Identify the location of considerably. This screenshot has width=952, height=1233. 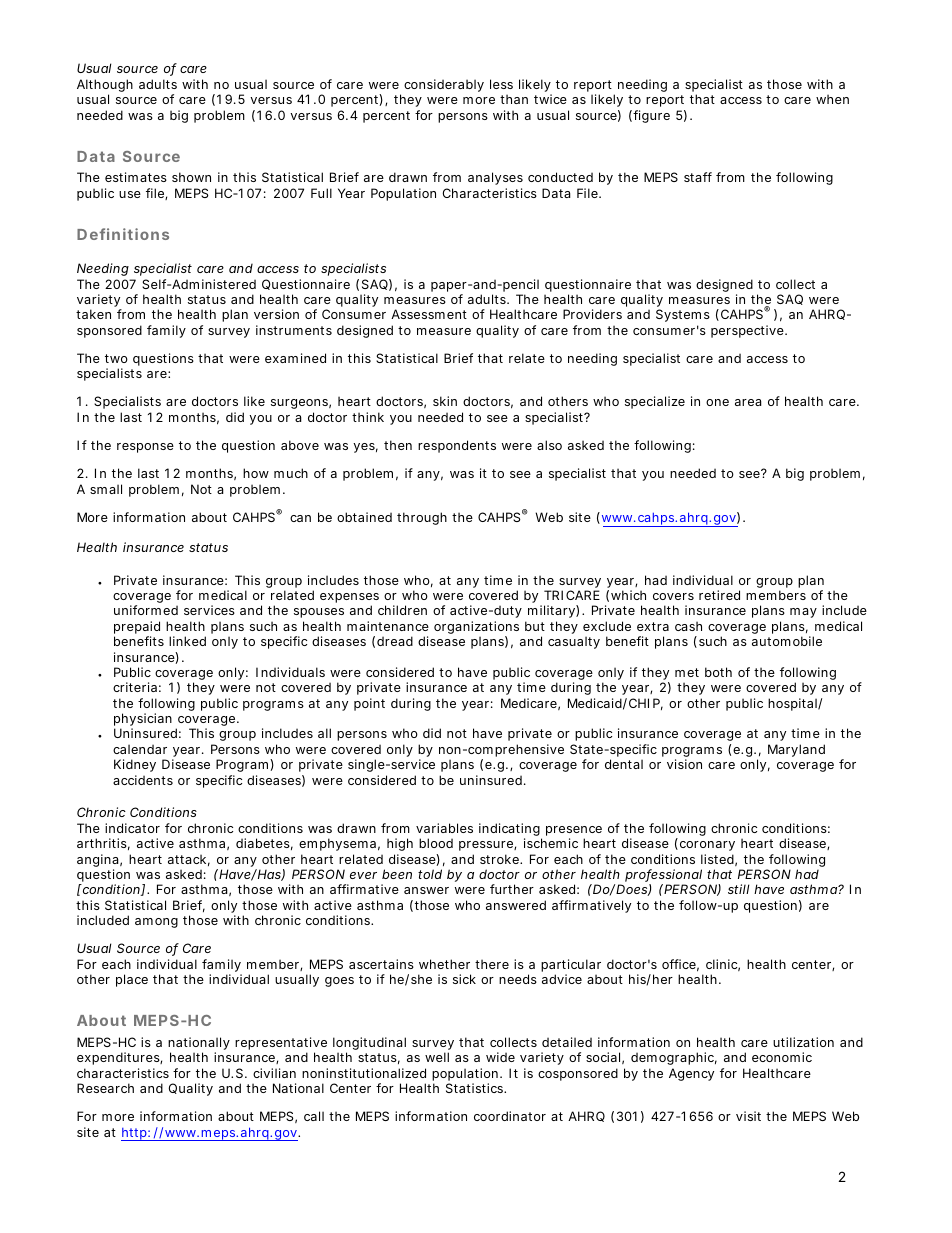
(444, 85).
